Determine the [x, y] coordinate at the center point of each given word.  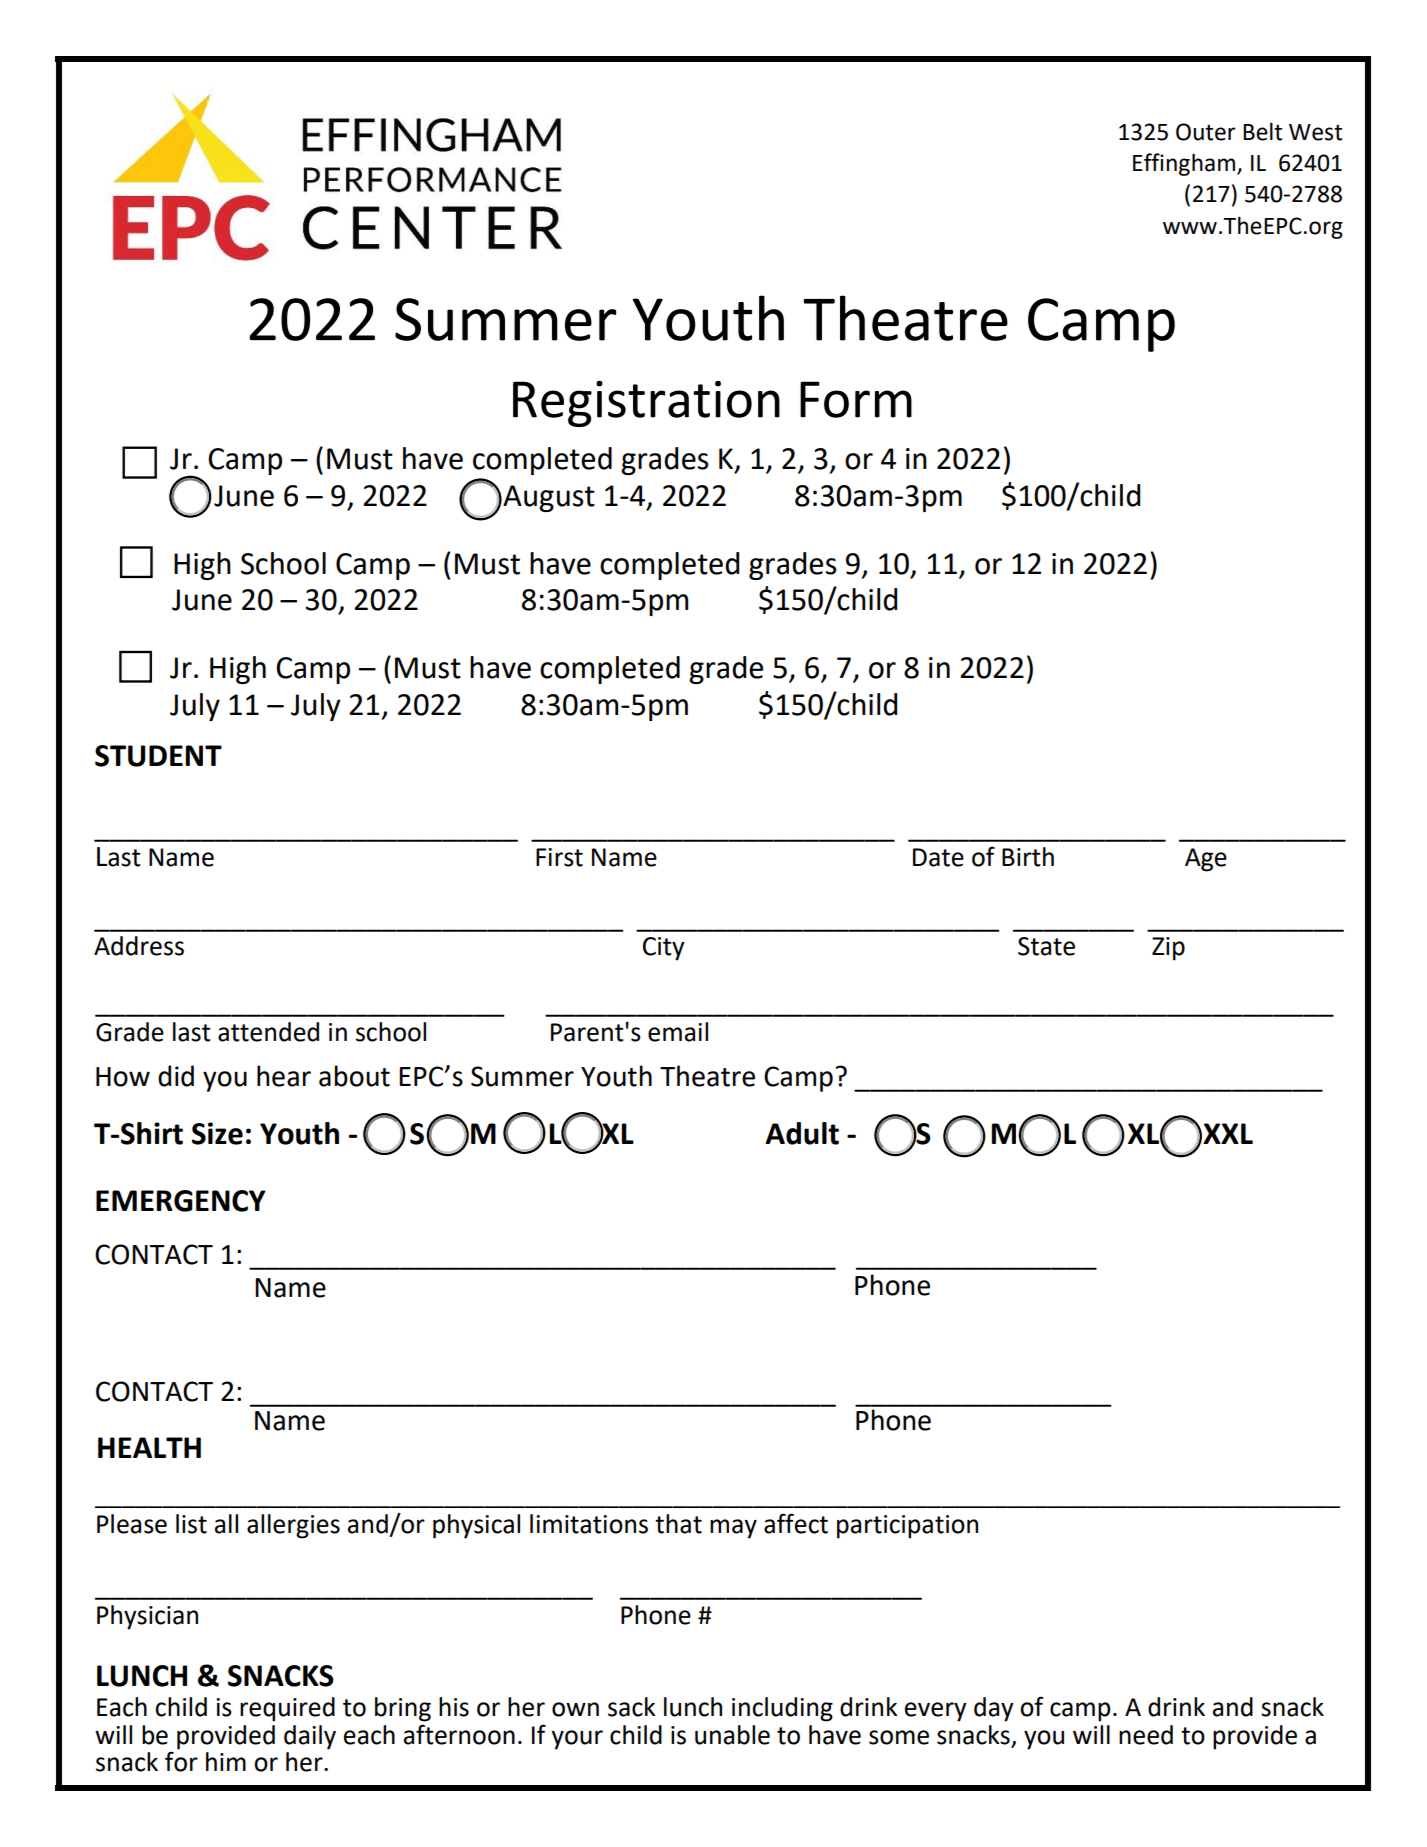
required [287, 1709]
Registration [646, 404]
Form [856, 399]
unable [732, 1735]
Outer [1206, 132]
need [1146, 1735]
